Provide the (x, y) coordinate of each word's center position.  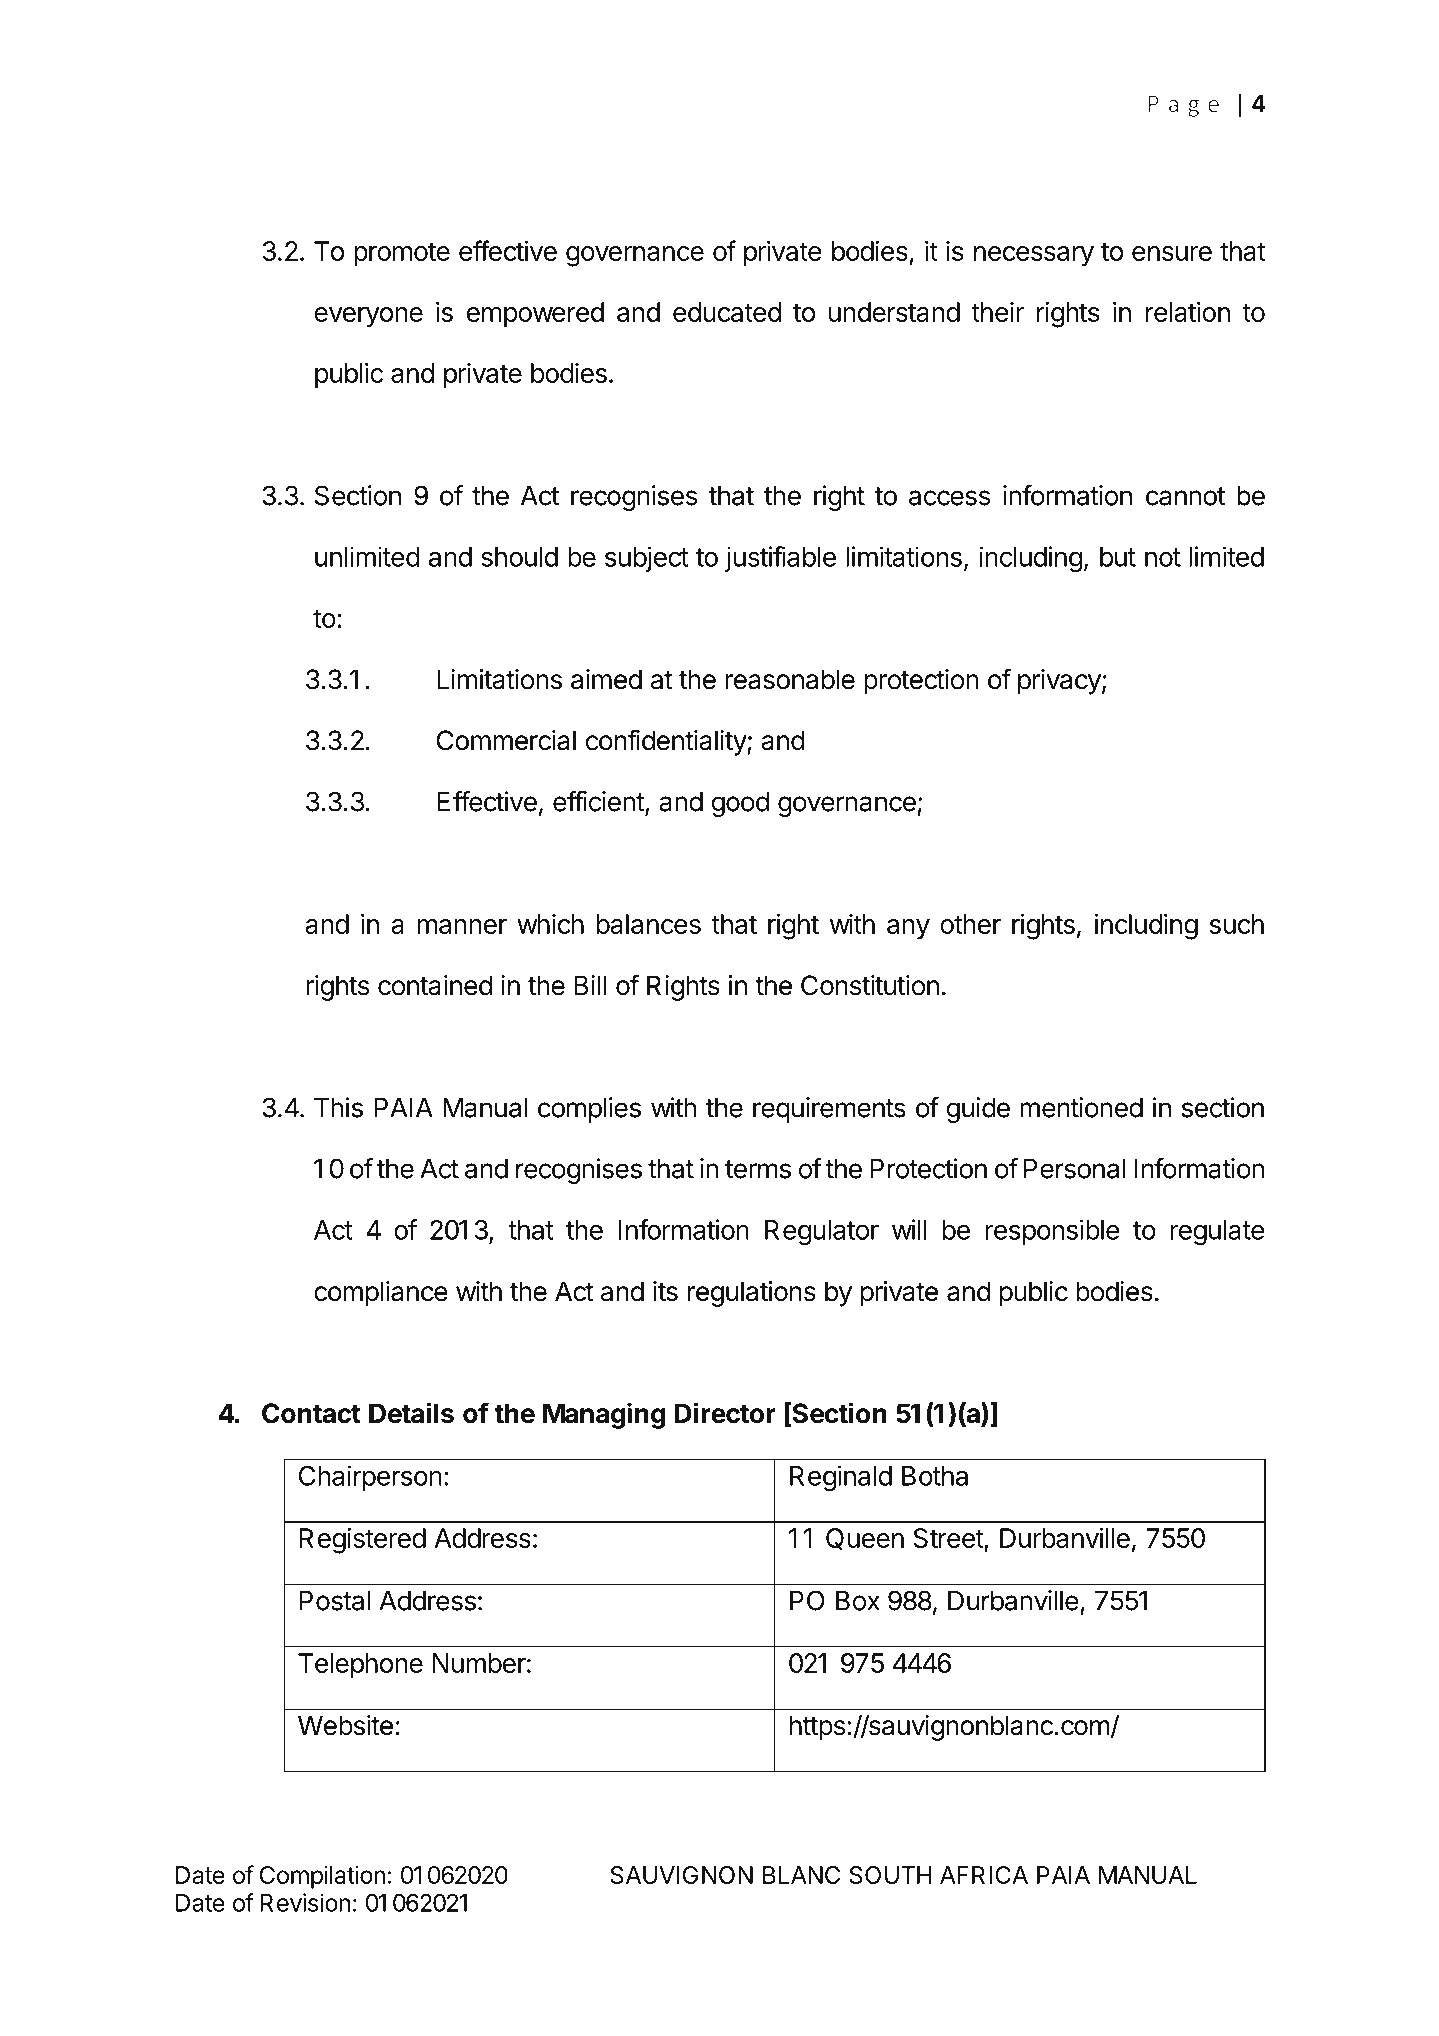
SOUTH (890, 1875)
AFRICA (984, 1875)
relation (1188, 312)
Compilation (322, 1877)
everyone (368, 317)
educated (727, 312)
